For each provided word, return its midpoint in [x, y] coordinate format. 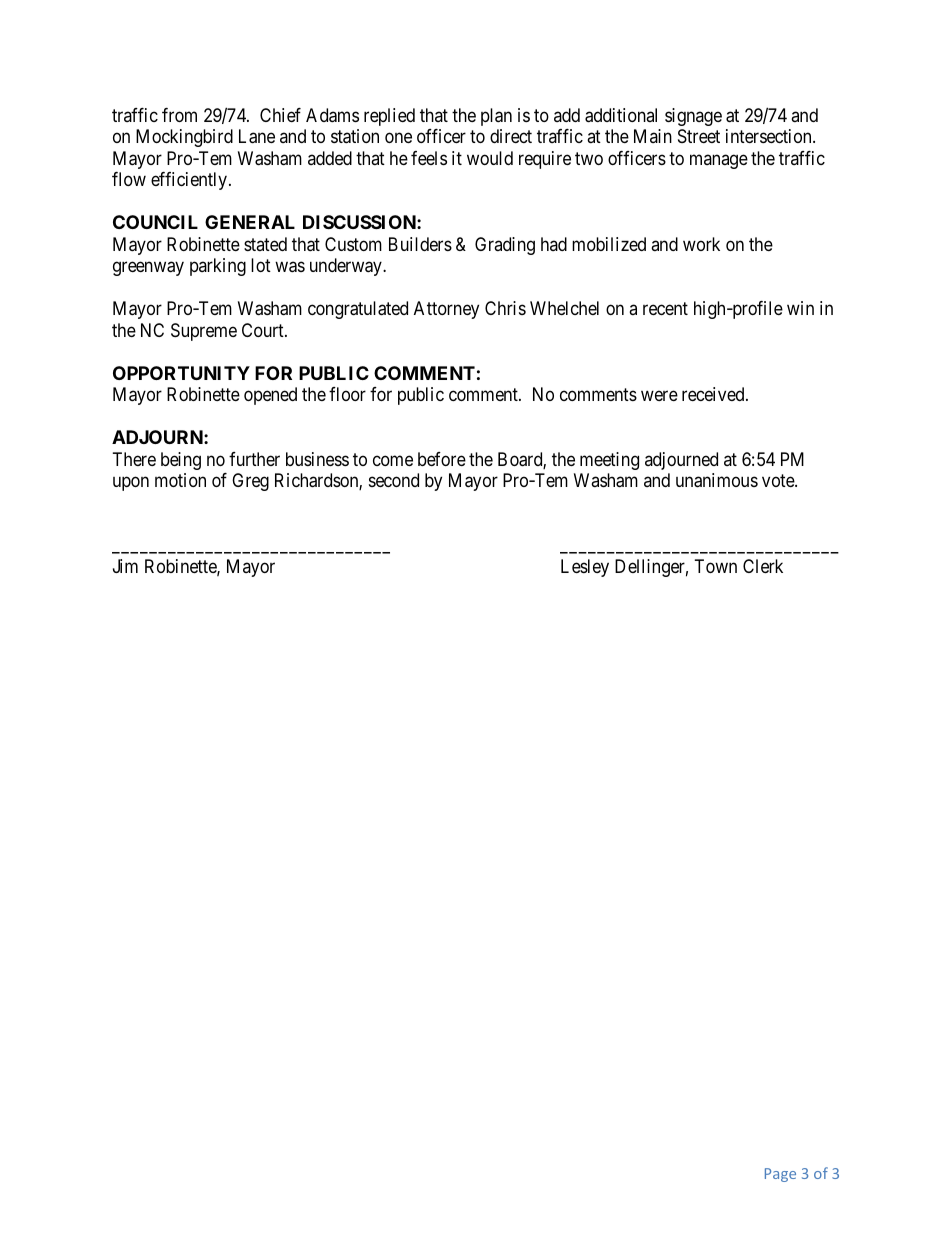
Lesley [585, 568]
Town [716, 566]
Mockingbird [184, 138]
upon [131, 484]
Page [780, 1175]
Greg [250, 482]
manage [719, 161]
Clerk [763, 566]
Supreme [204, 332]
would [490, 158]
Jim [125, 566]
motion [180, 480]
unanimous [717, 480]
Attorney [446, 310]
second [394, 480]
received [714, 394]
